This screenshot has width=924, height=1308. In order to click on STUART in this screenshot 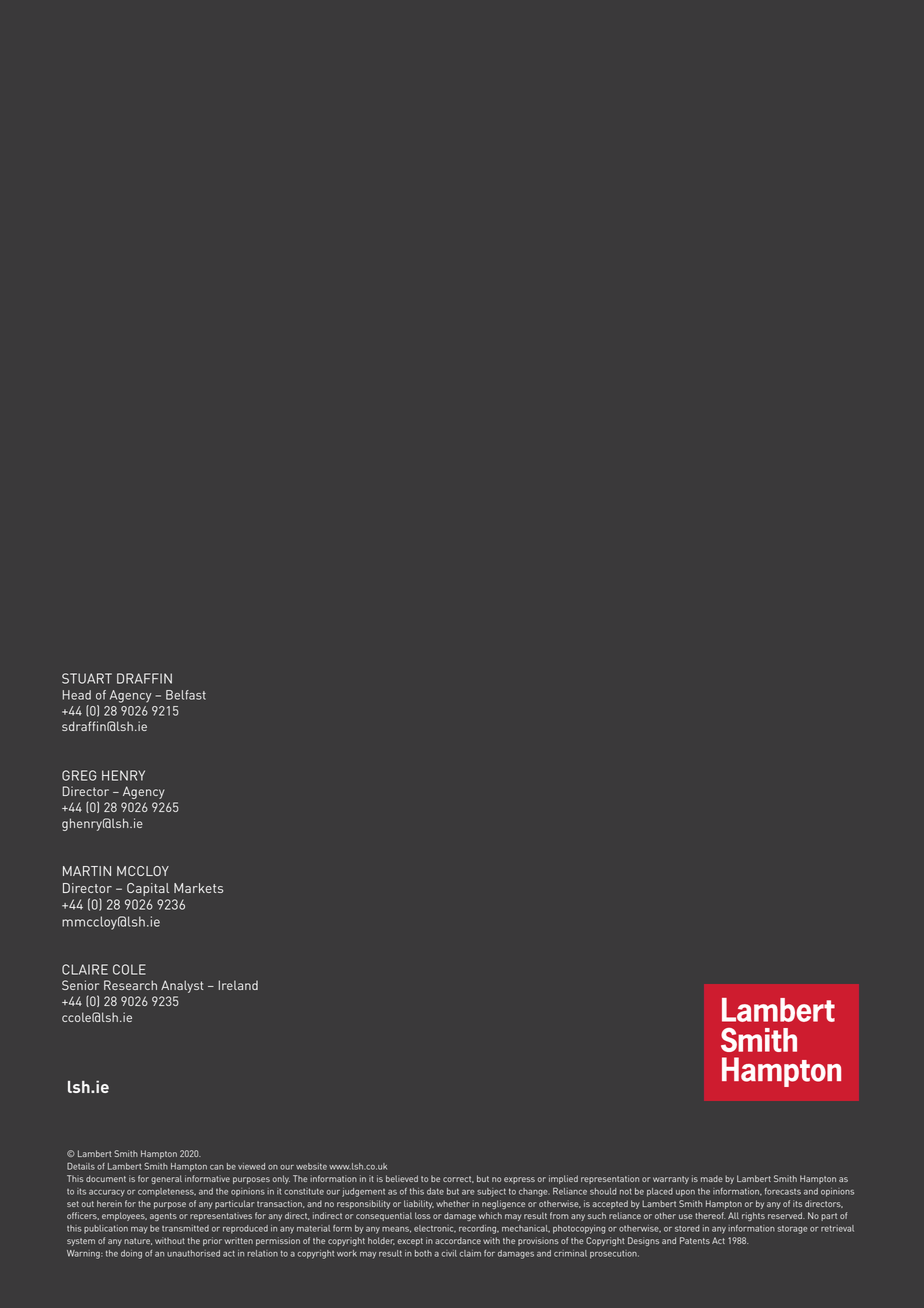, I will do `click(87, 678)`.
